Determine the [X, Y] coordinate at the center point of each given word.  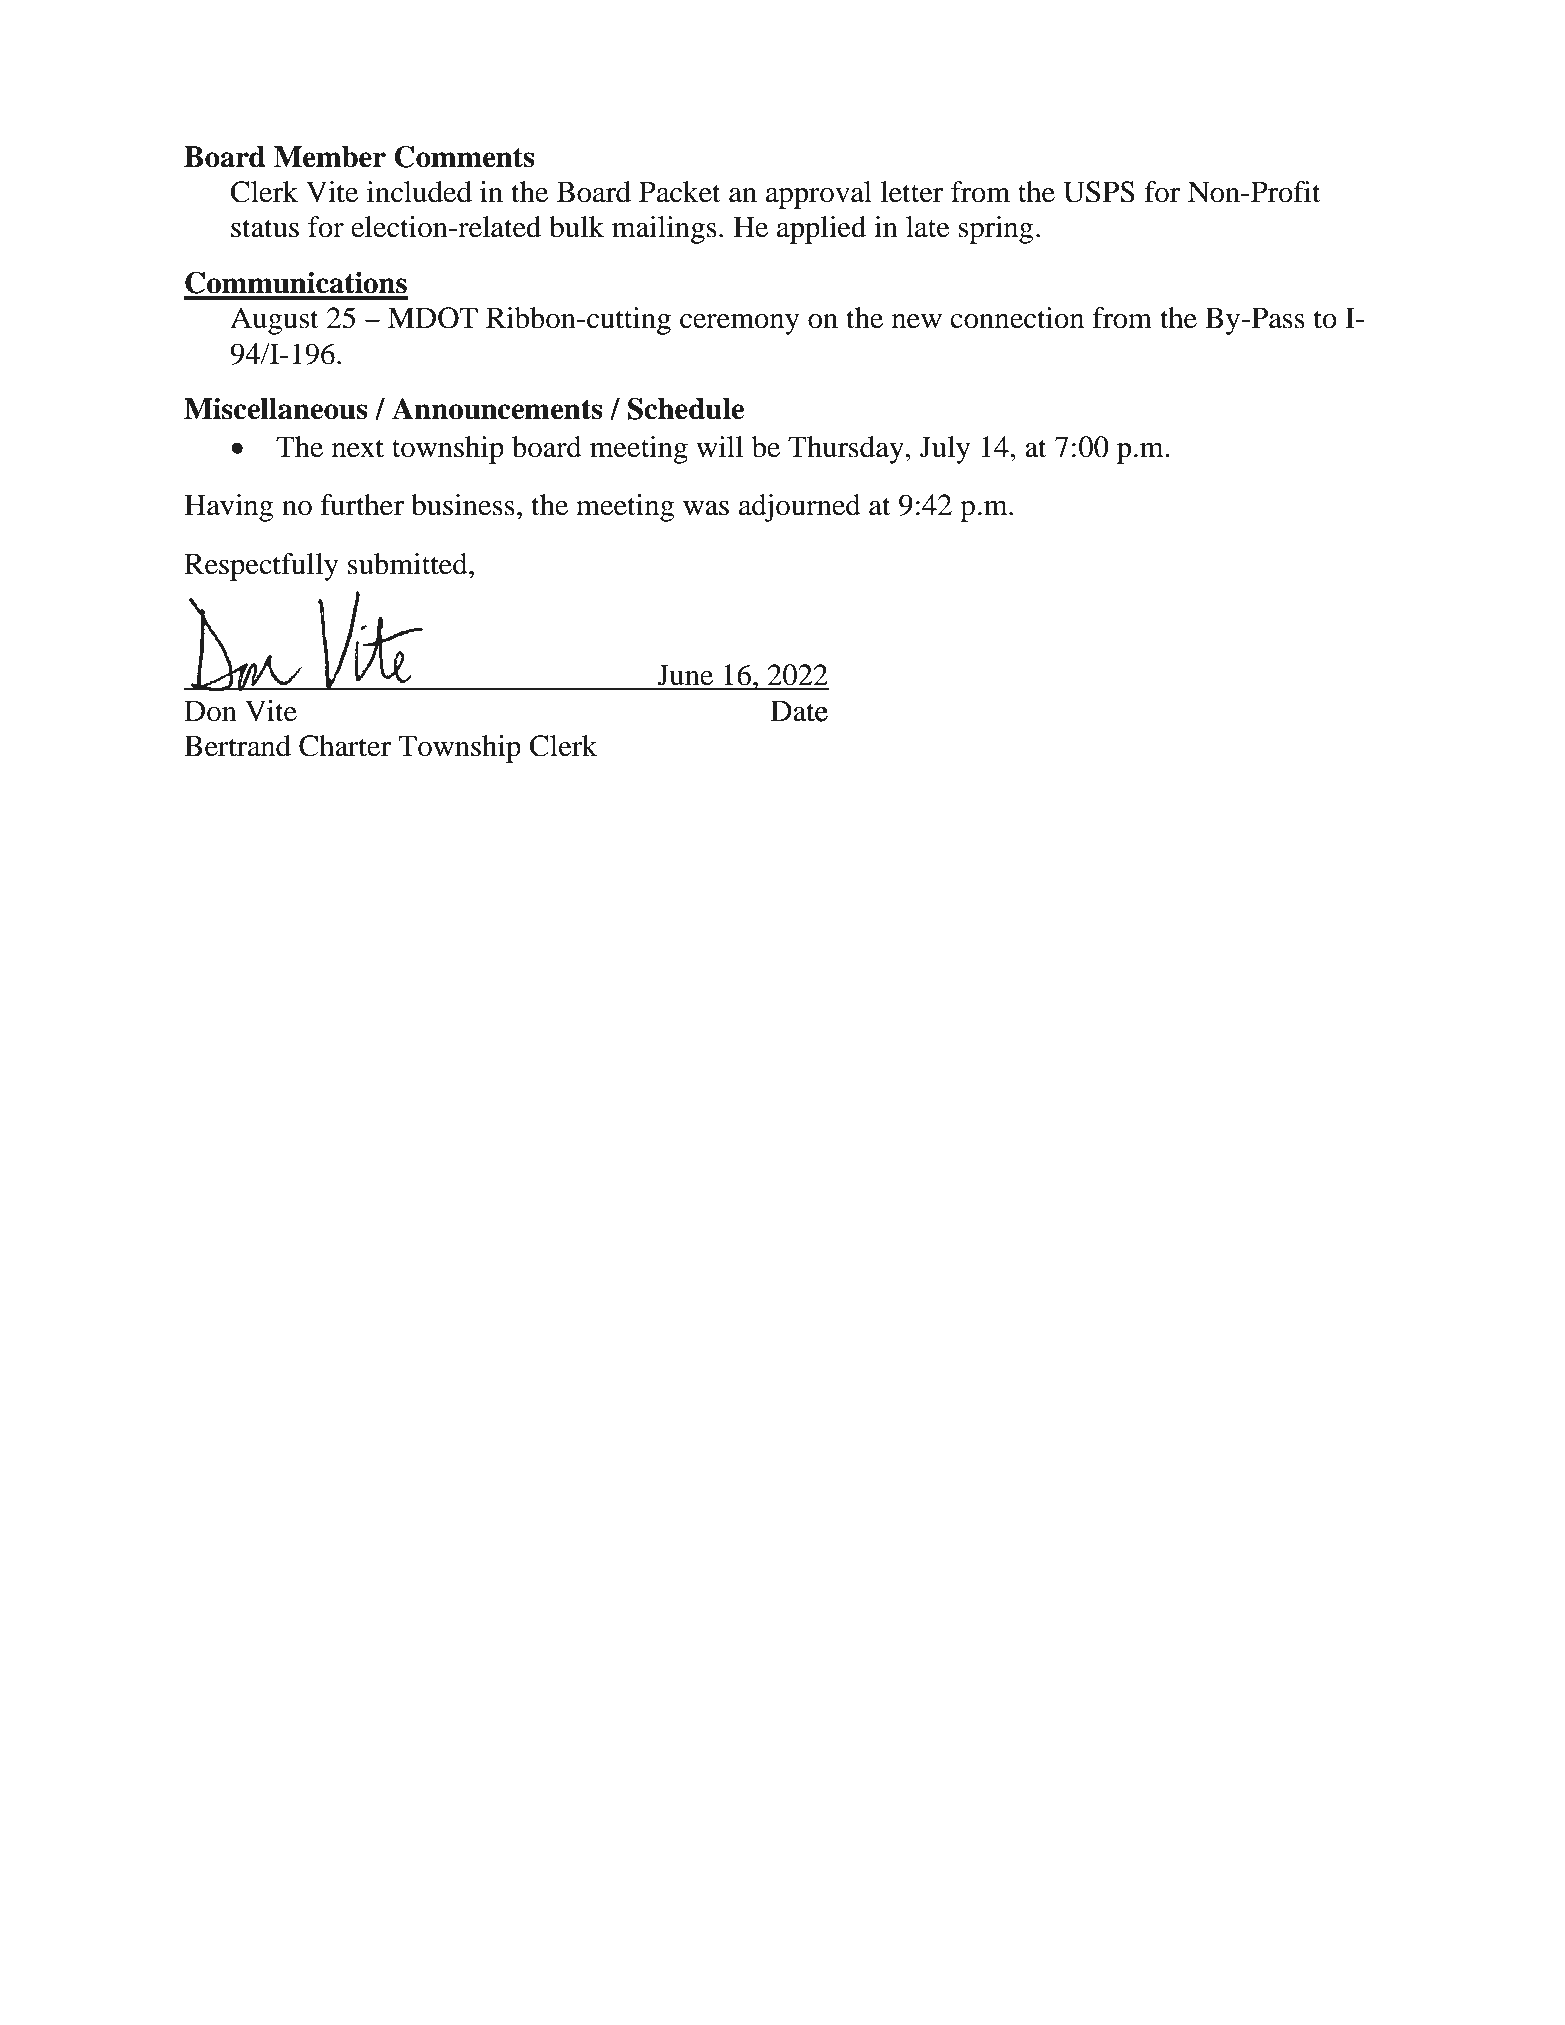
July [945, 450]
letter [911, 192]
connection [1017, 318]
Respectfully [261, 567]
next [358, 448]
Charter [345, 746]
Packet [680, 192]
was [706, 508]
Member [330, 157]
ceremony [740, 324]
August [274, 321]
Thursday [846, 450]
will [719, 446]
